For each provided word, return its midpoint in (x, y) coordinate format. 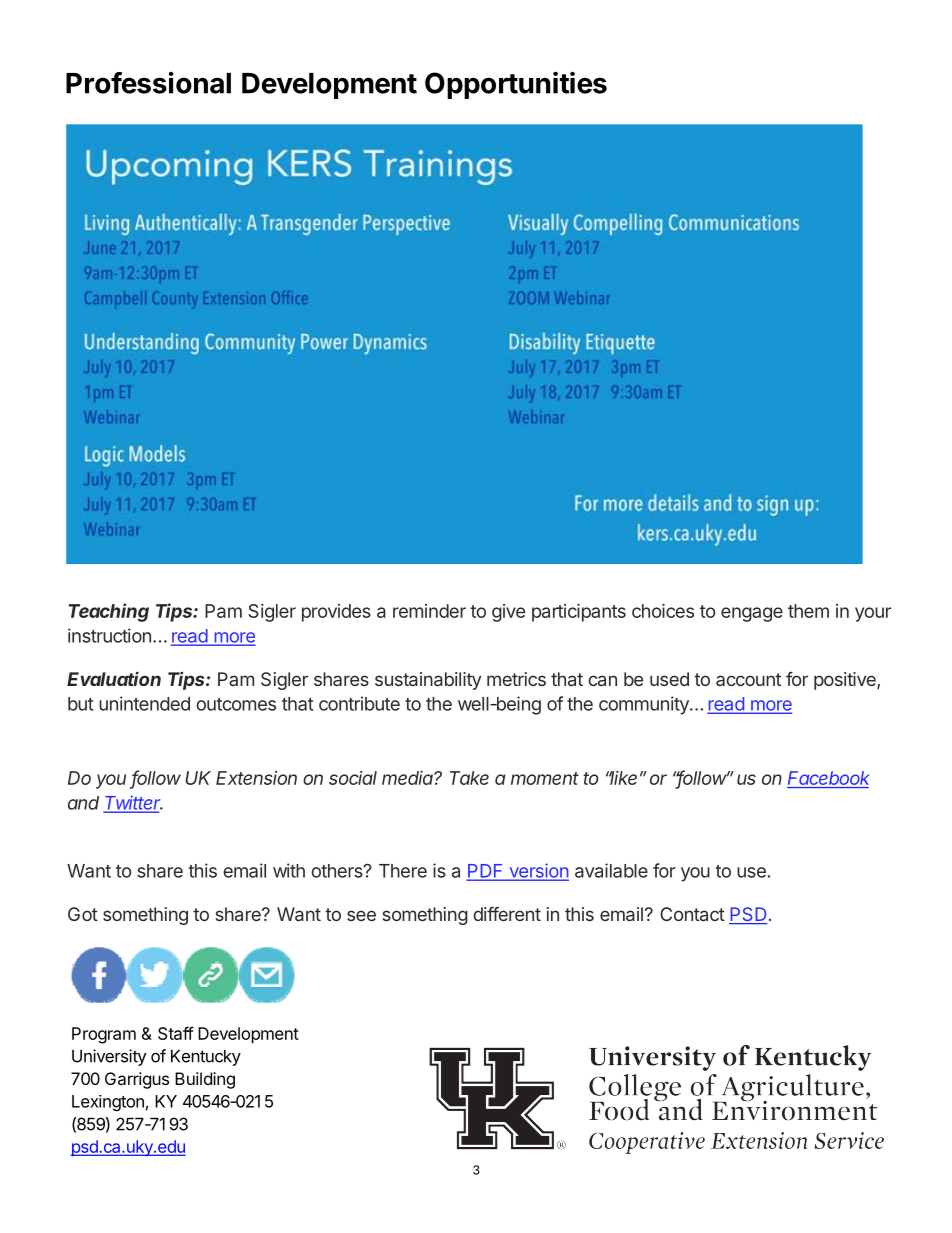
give (508, 613)
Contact (692, 914)
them (808, 611)
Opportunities (516, 85)
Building (205, 1080)
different (507, 914)
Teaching (109, 612)
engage (752, 614)
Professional (148, 83)
